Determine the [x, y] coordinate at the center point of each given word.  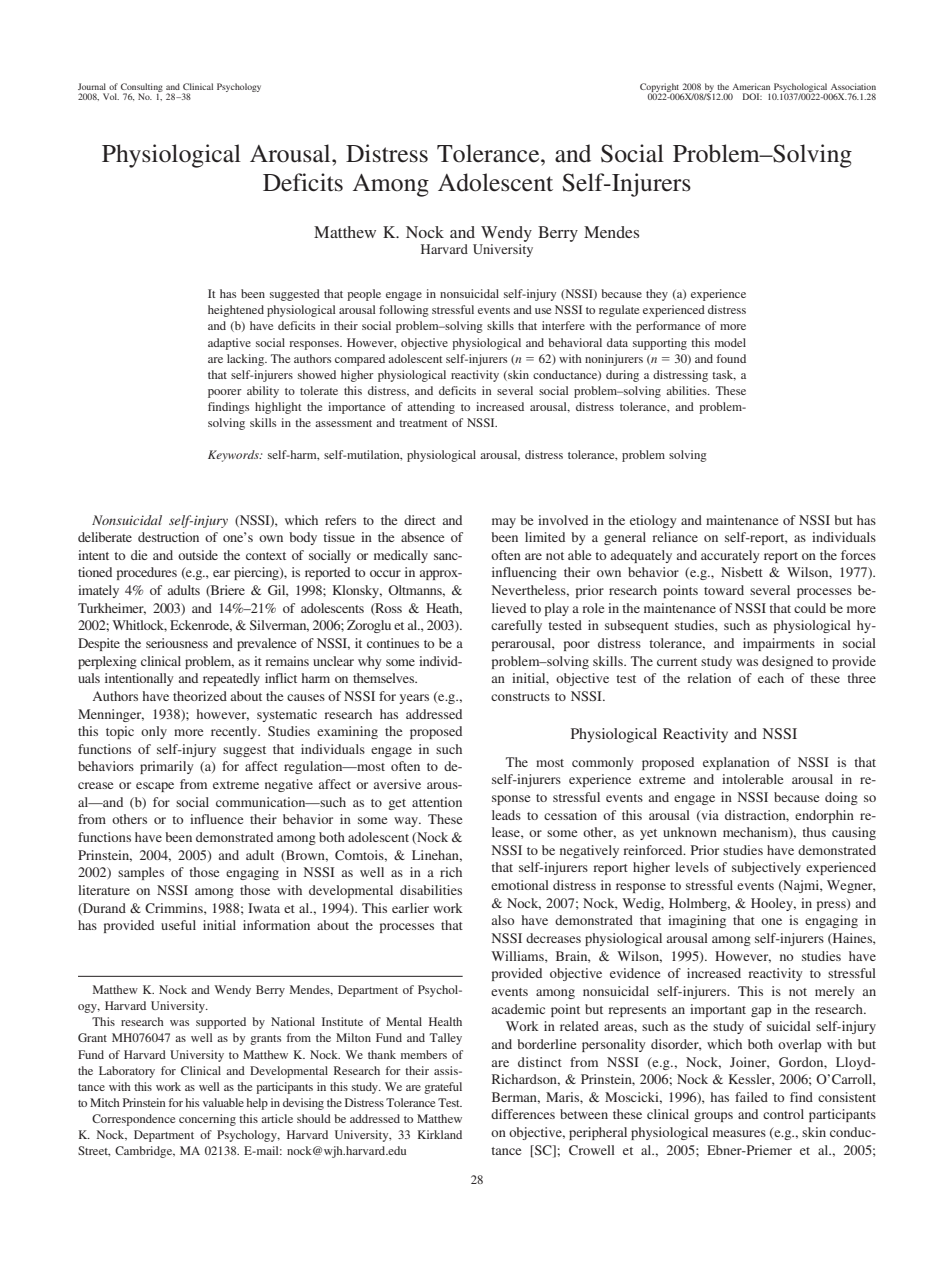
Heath [444, 609]
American [751, 86]
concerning [207, 1120]
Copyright [659, 89]
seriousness [177, 643]
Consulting [142, 89]
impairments [779, 644]
